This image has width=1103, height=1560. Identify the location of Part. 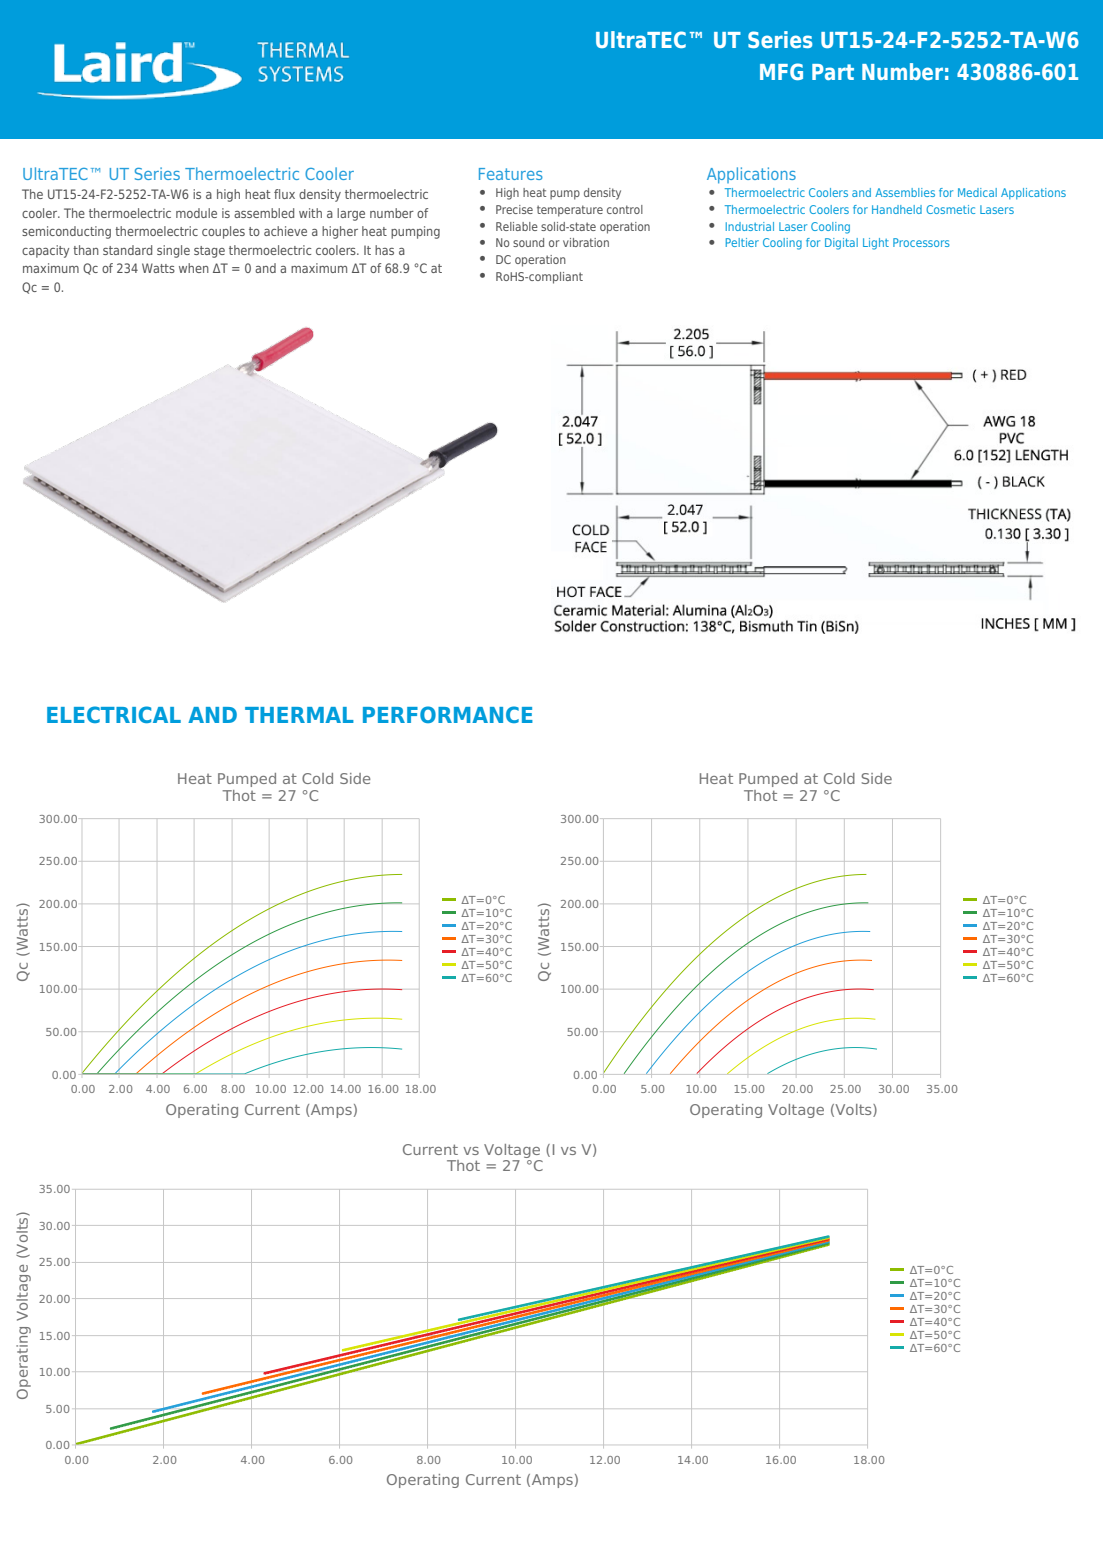
(833, 72).
